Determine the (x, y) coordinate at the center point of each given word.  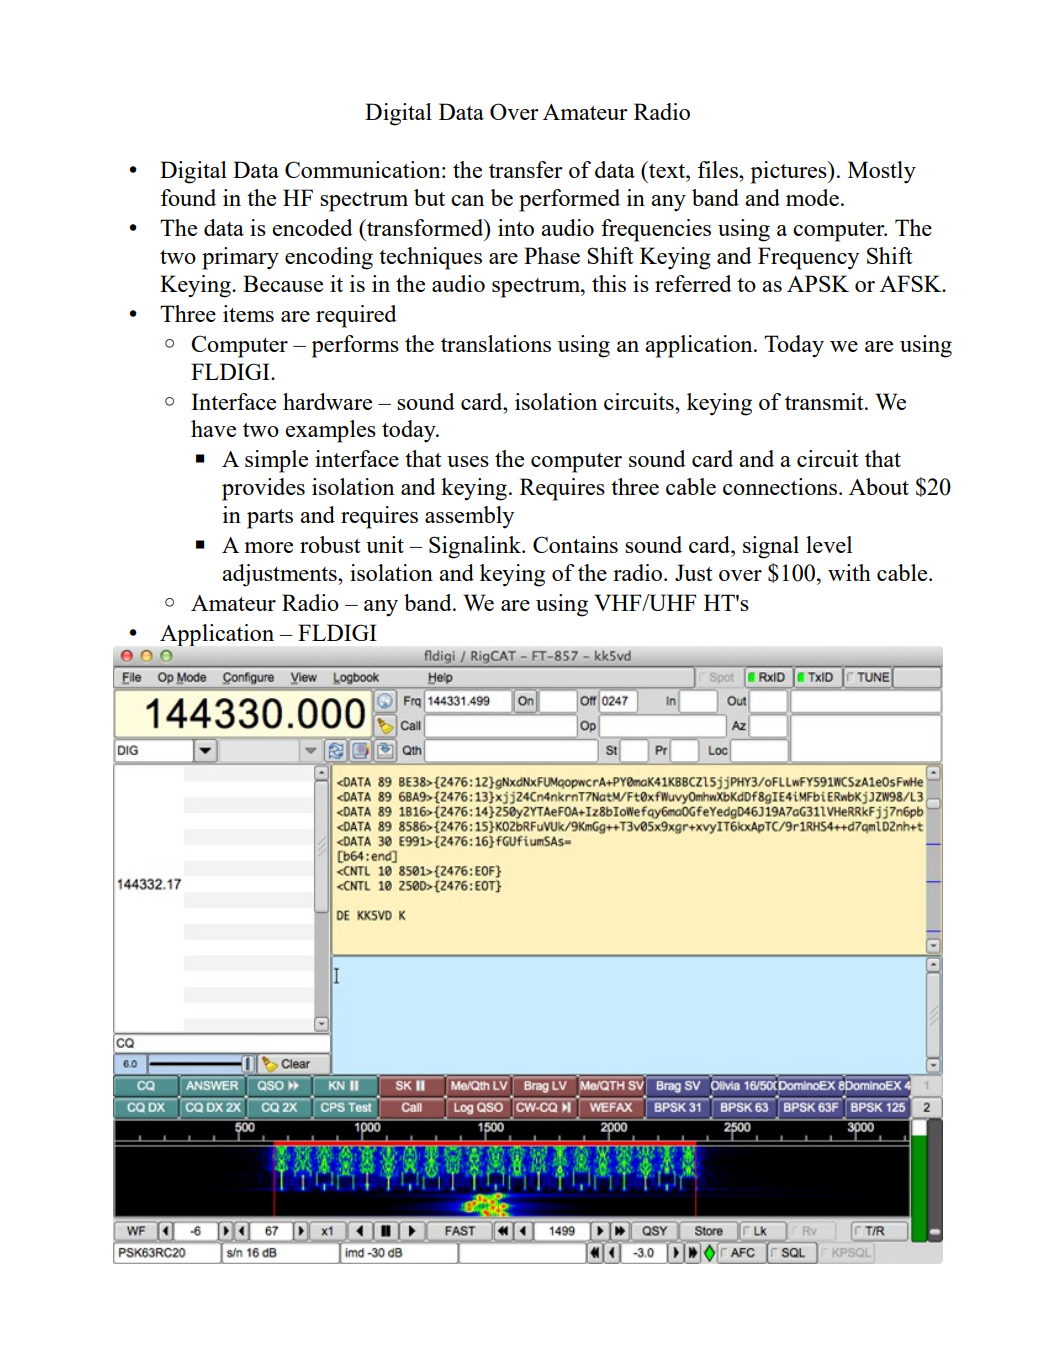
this (609, 283)
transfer (526, 169)
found (188, 197)
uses (468, 461)
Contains (575, 544)
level (829, 544)
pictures (790, 172)
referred (693, 283)
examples (330, 431)
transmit (825, 401)
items (248, 313)
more (268, 547)
